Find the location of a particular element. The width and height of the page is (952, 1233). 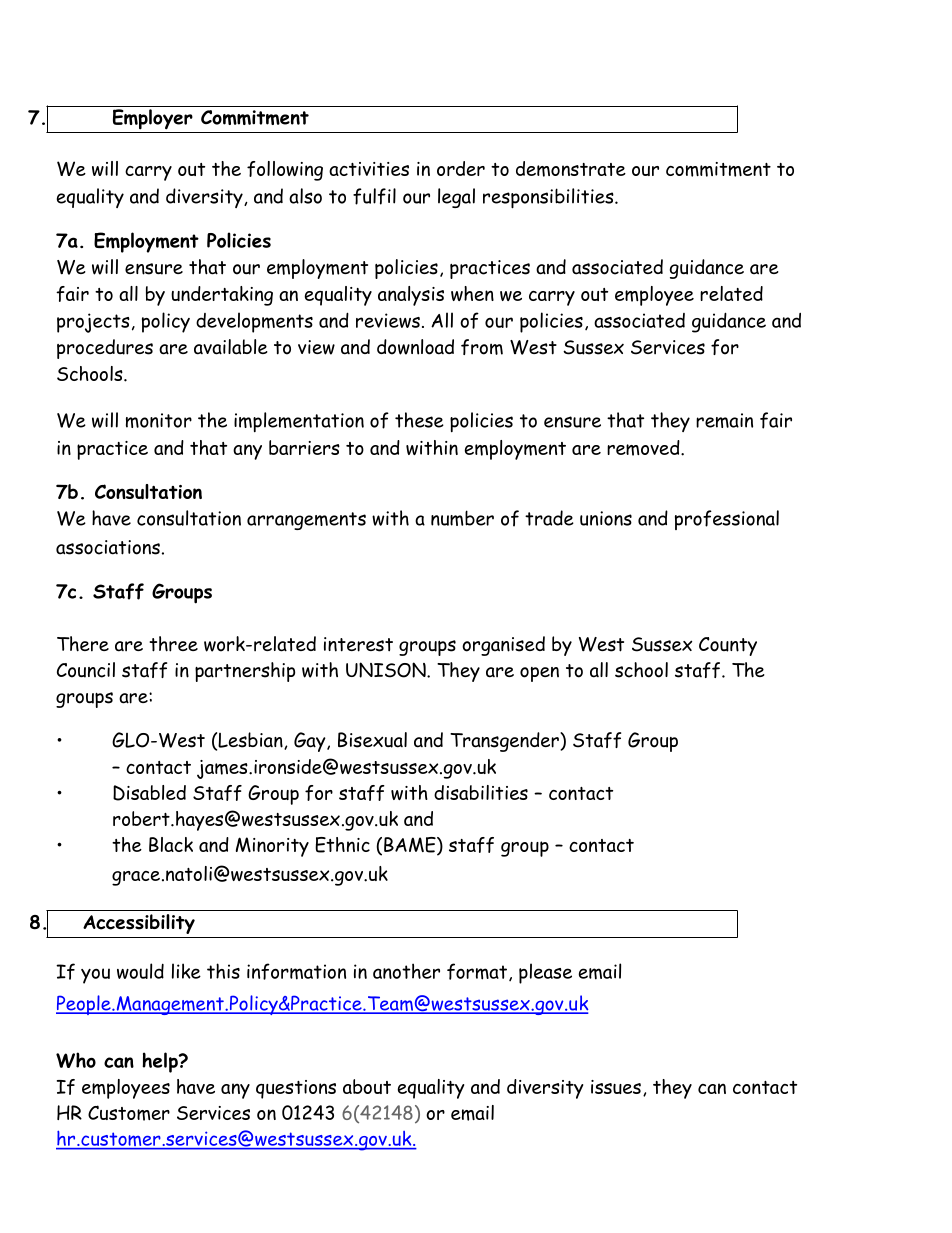

following is located at coordinates (285, 171).
